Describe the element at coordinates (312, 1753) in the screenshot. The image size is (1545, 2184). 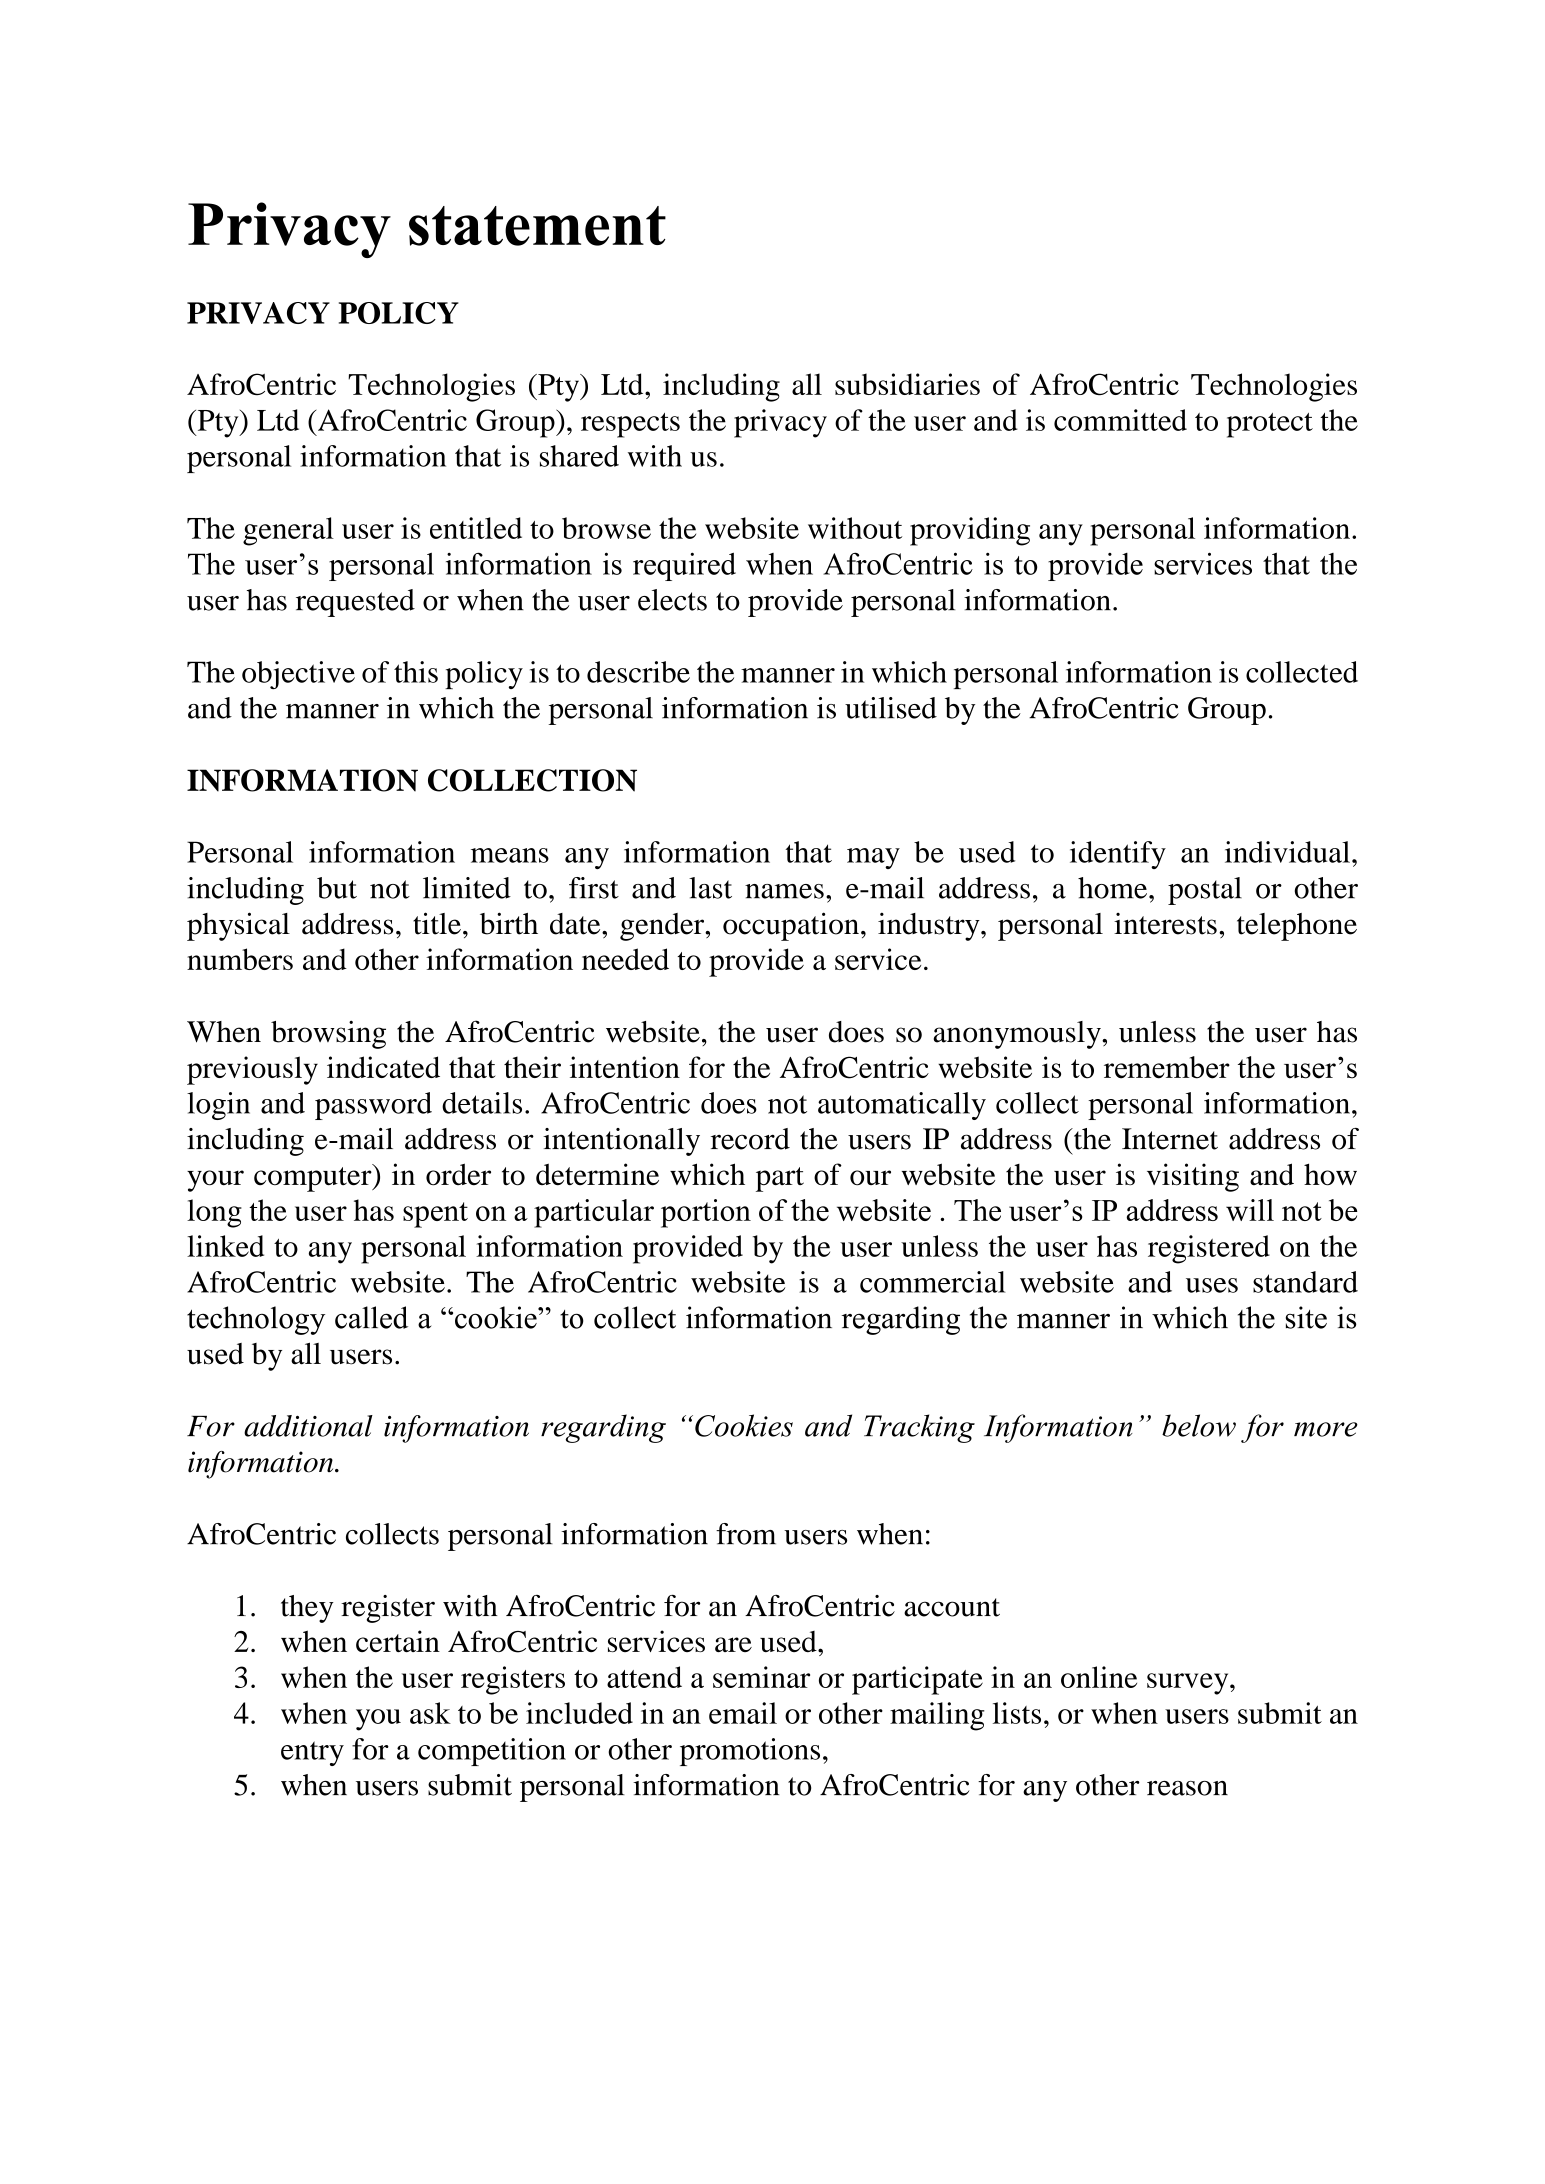
I see `entry` at that location.
